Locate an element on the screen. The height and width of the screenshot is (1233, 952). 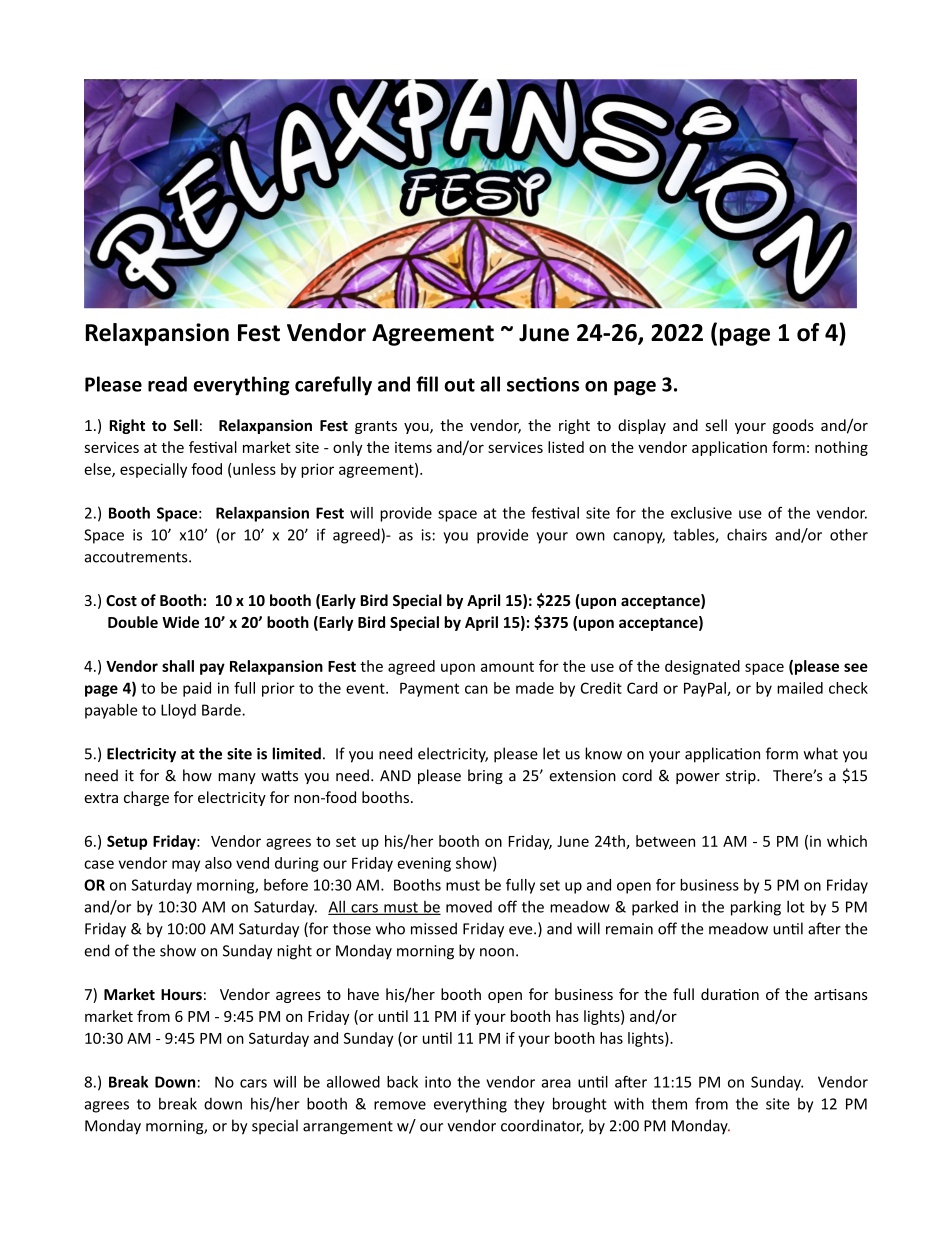
bring is located at coordinates (485, 776).
